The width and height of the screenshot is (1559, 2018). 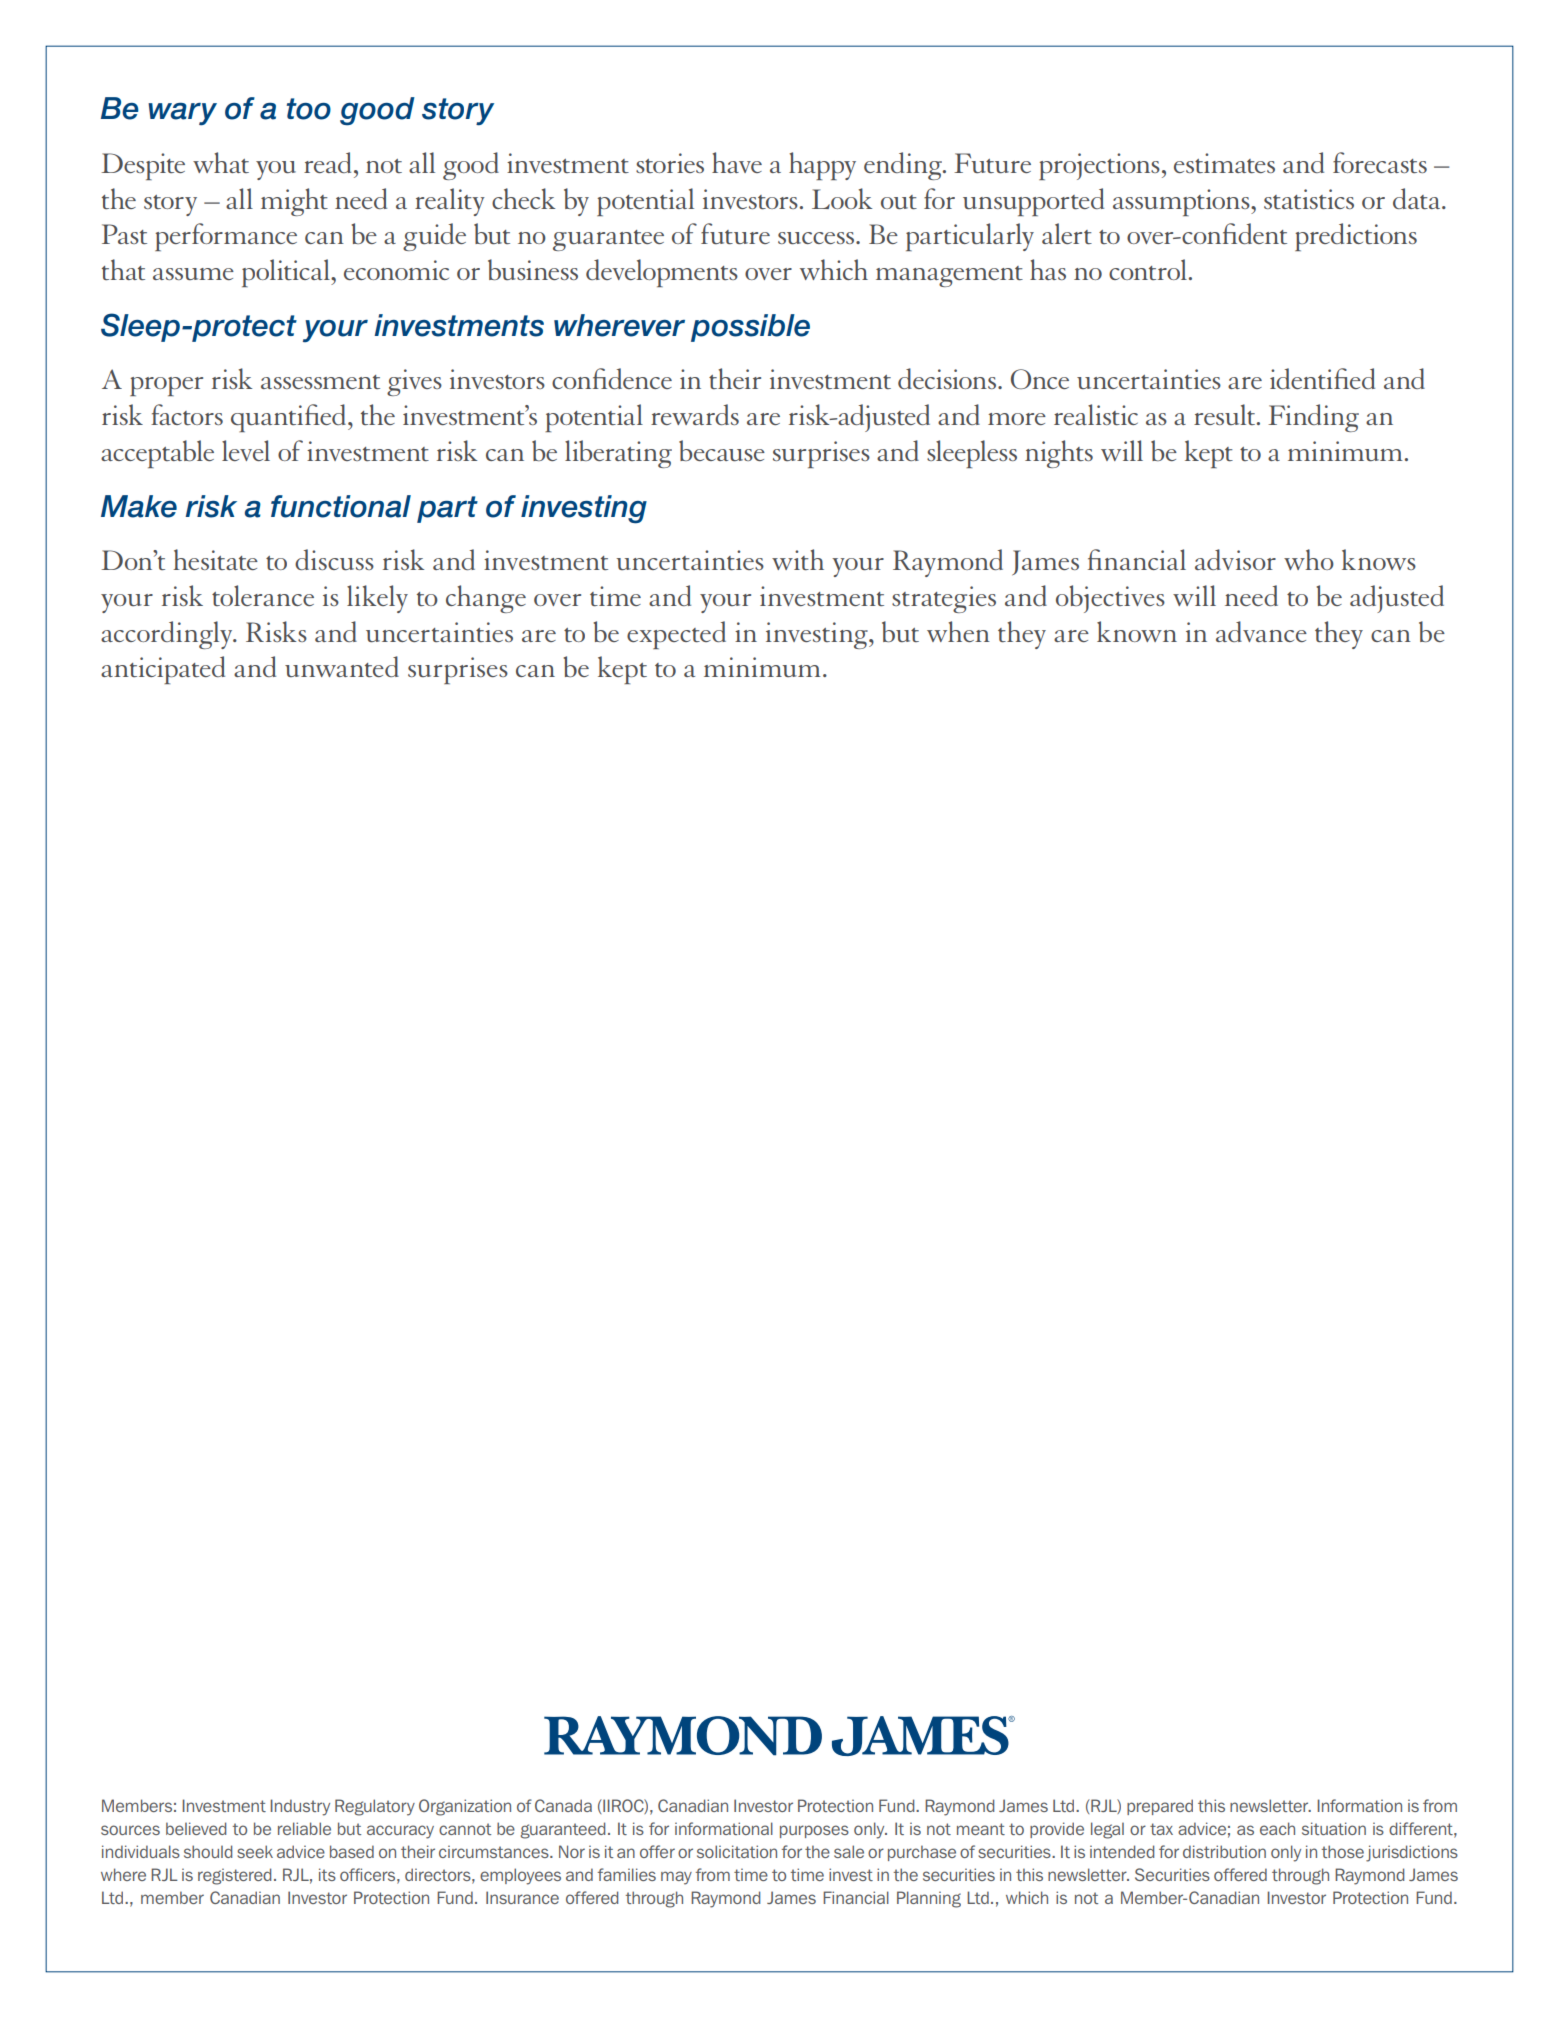 What do you see at coordinates (798, 559) in the screenshot?
I see `with` at bounding box center [798, 559].
